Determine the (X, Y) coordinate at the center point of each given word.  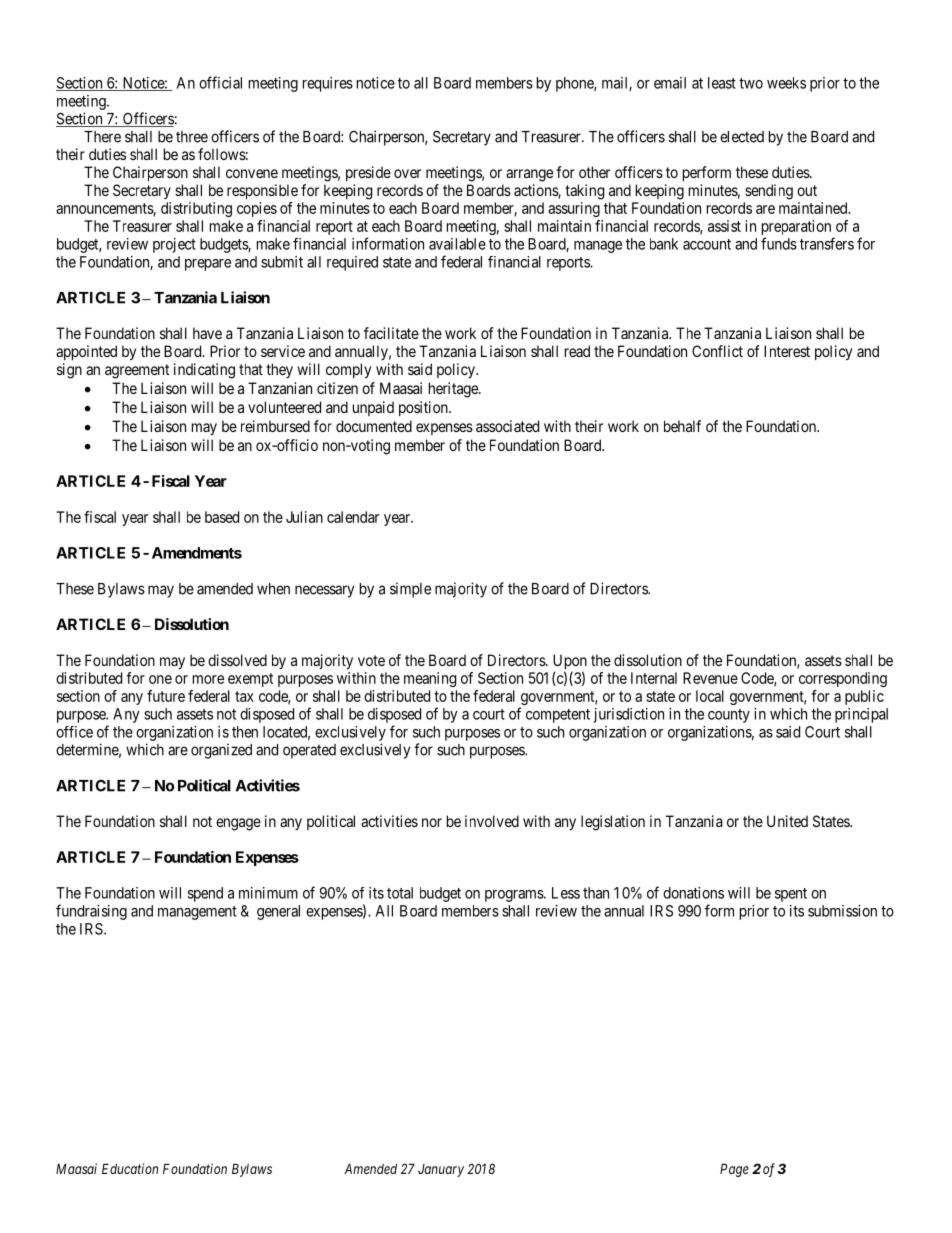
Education (130, 1168)
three (192, 137)
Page (734, 1170)
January (441, 1170)
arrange (529, 175)
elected (742, 137)
